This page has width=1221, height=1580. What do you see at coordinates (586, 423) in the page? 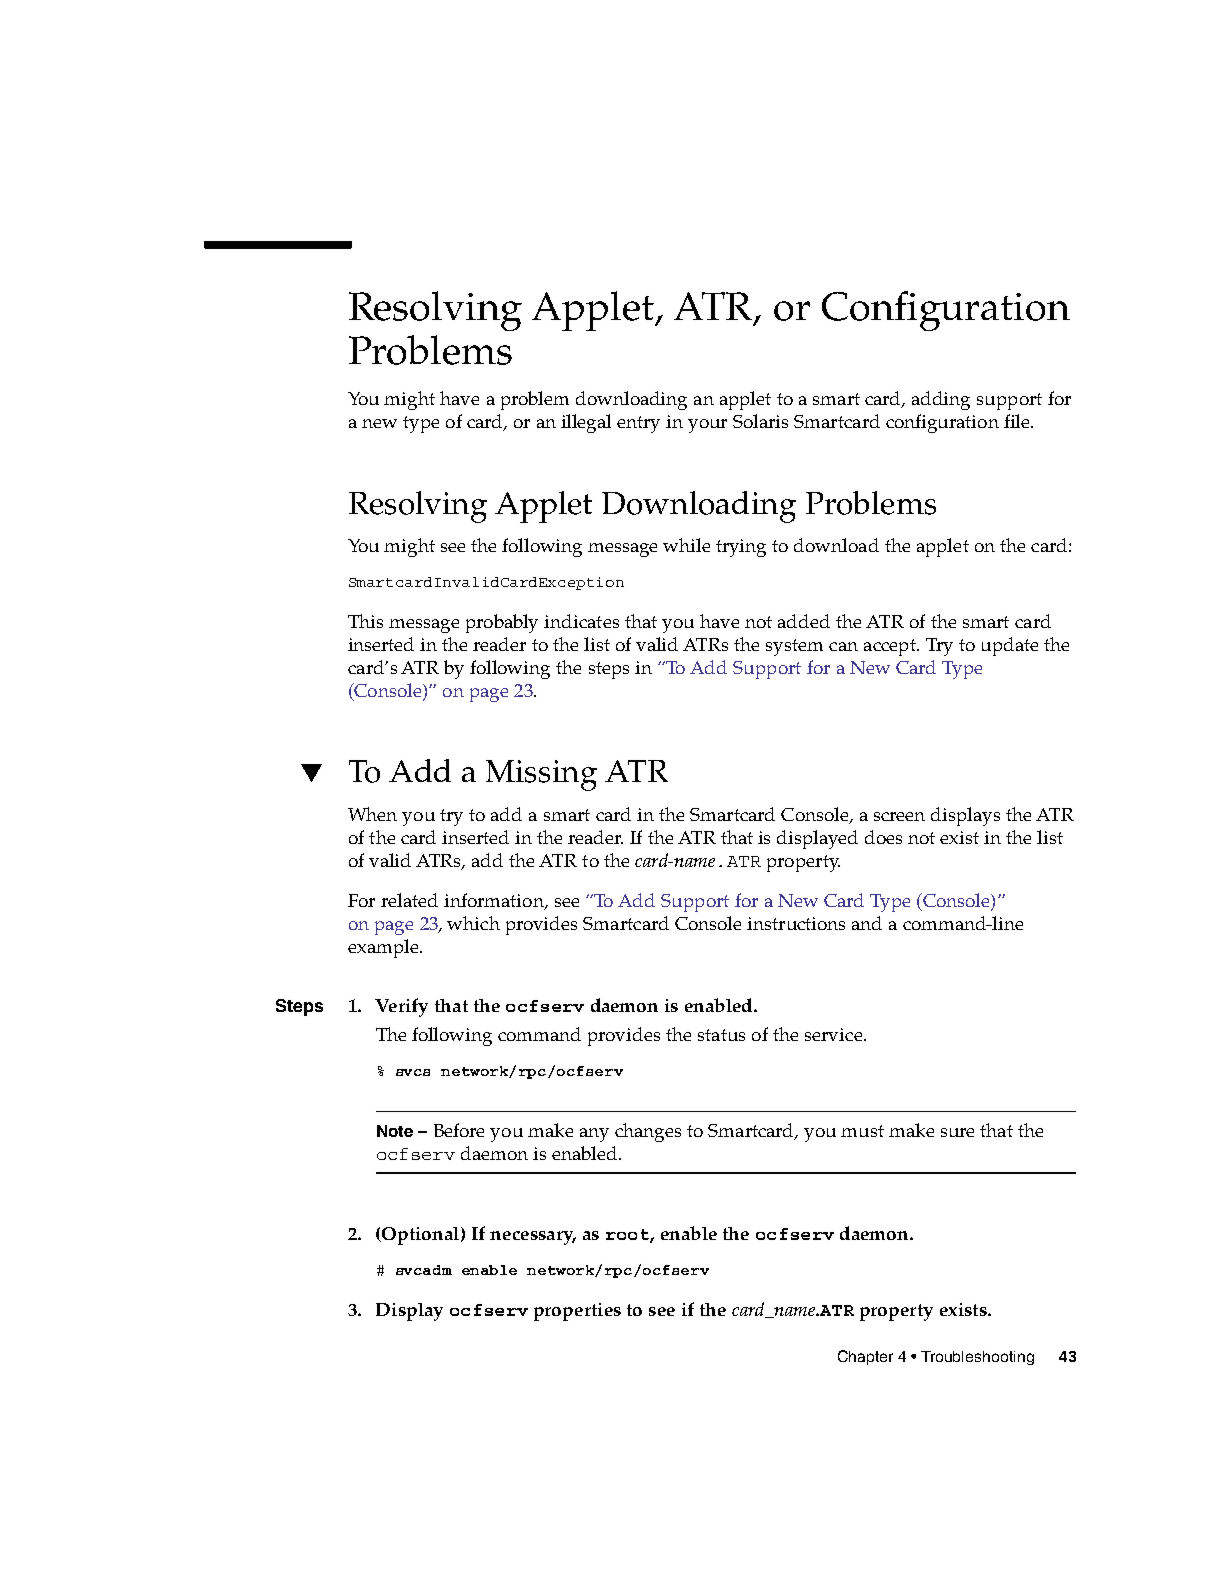
I see `illegal` at bounding box center [586, 423].
